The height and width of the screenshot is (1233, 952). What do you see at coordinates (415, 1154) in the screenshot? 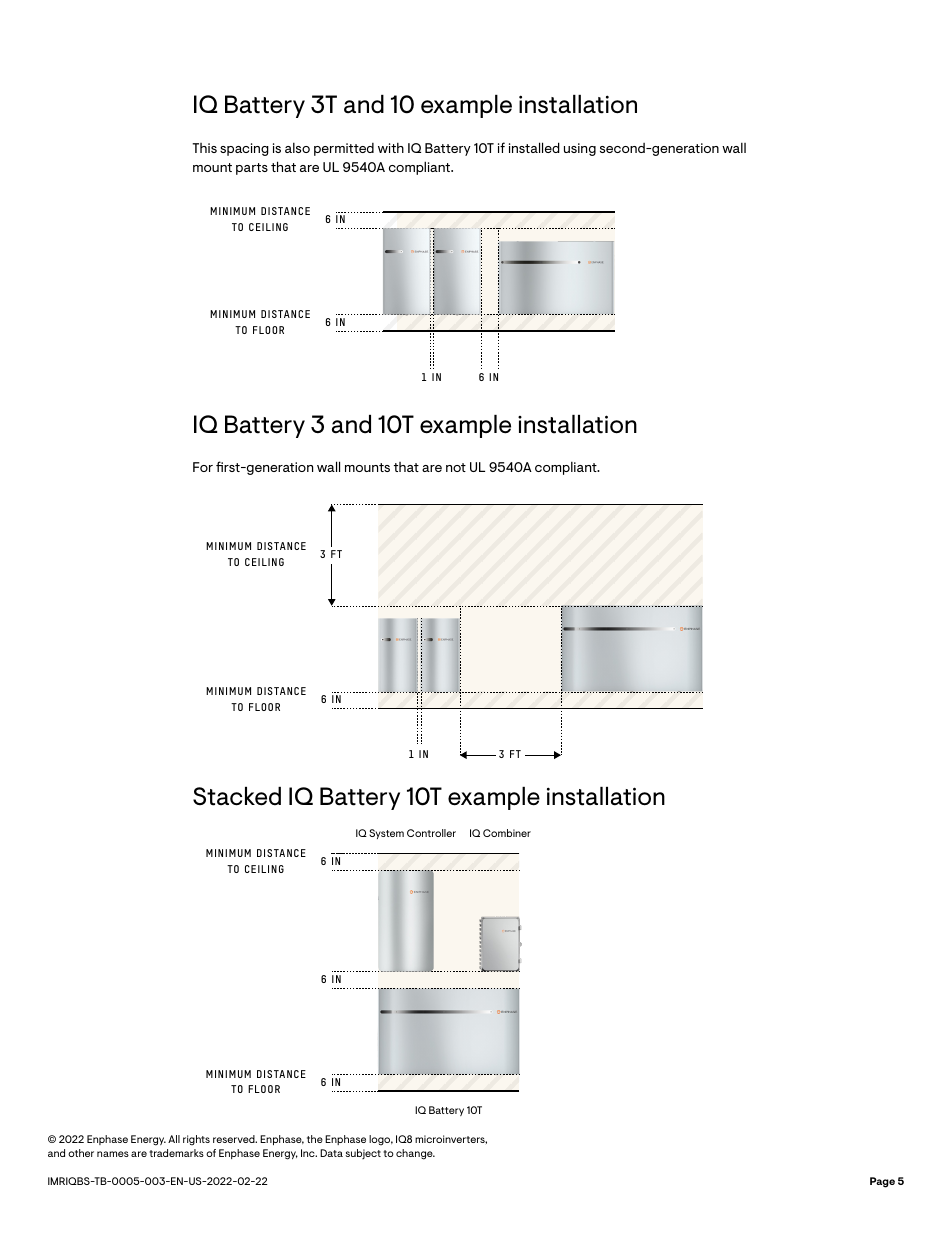
I see `change` at bounding box center [415, 1154].
